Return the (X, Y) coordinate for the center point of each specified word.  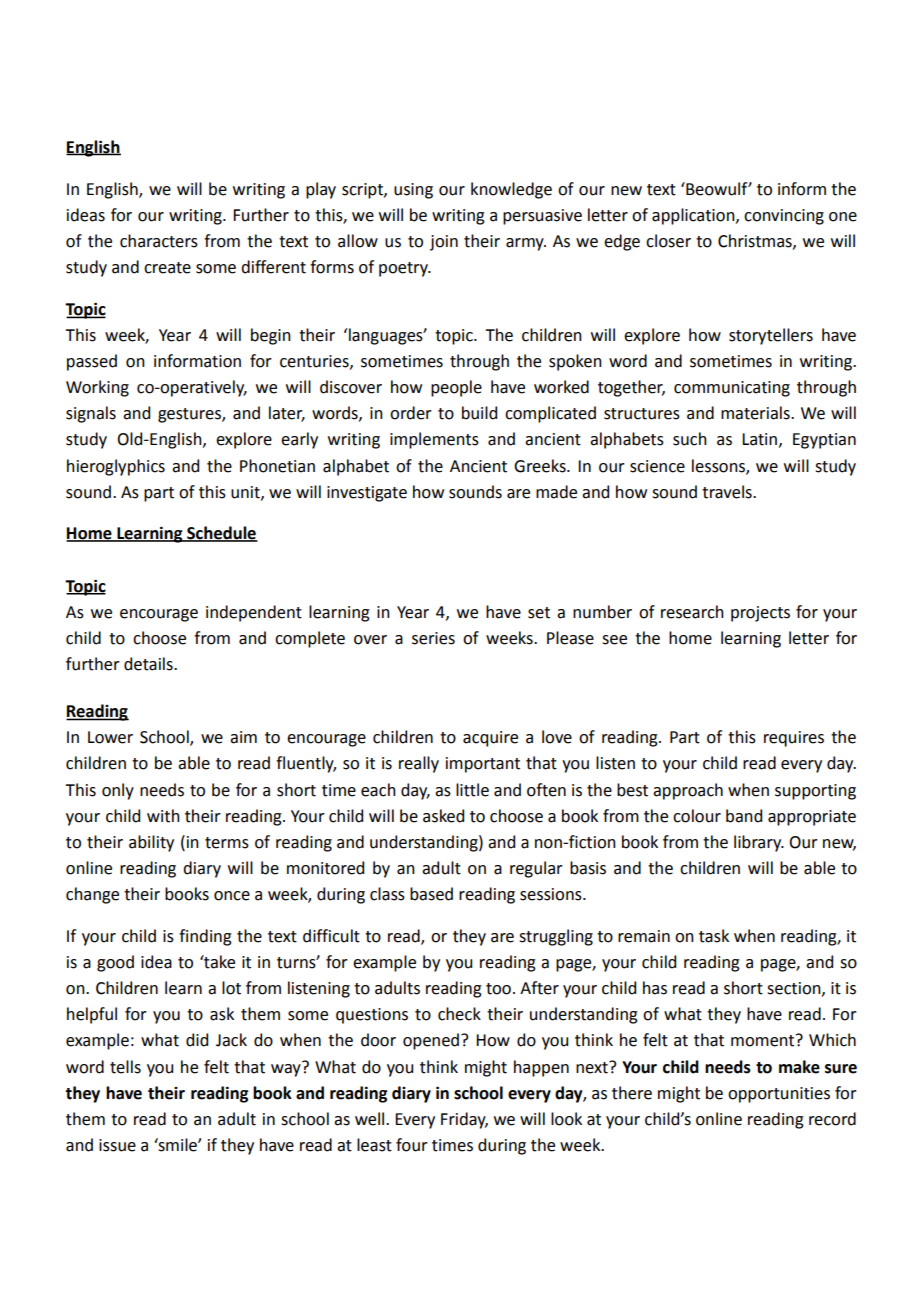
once (232, 896)
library (759, 843)
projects (760, 614)
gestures (190, 415)
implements (434, 440)
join (444, 243)
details (149, 664)
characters (159, 241)
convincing (784, 217)
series (433, 638)
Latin (759, 439)
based (431, 894)
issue (117, 1145)
